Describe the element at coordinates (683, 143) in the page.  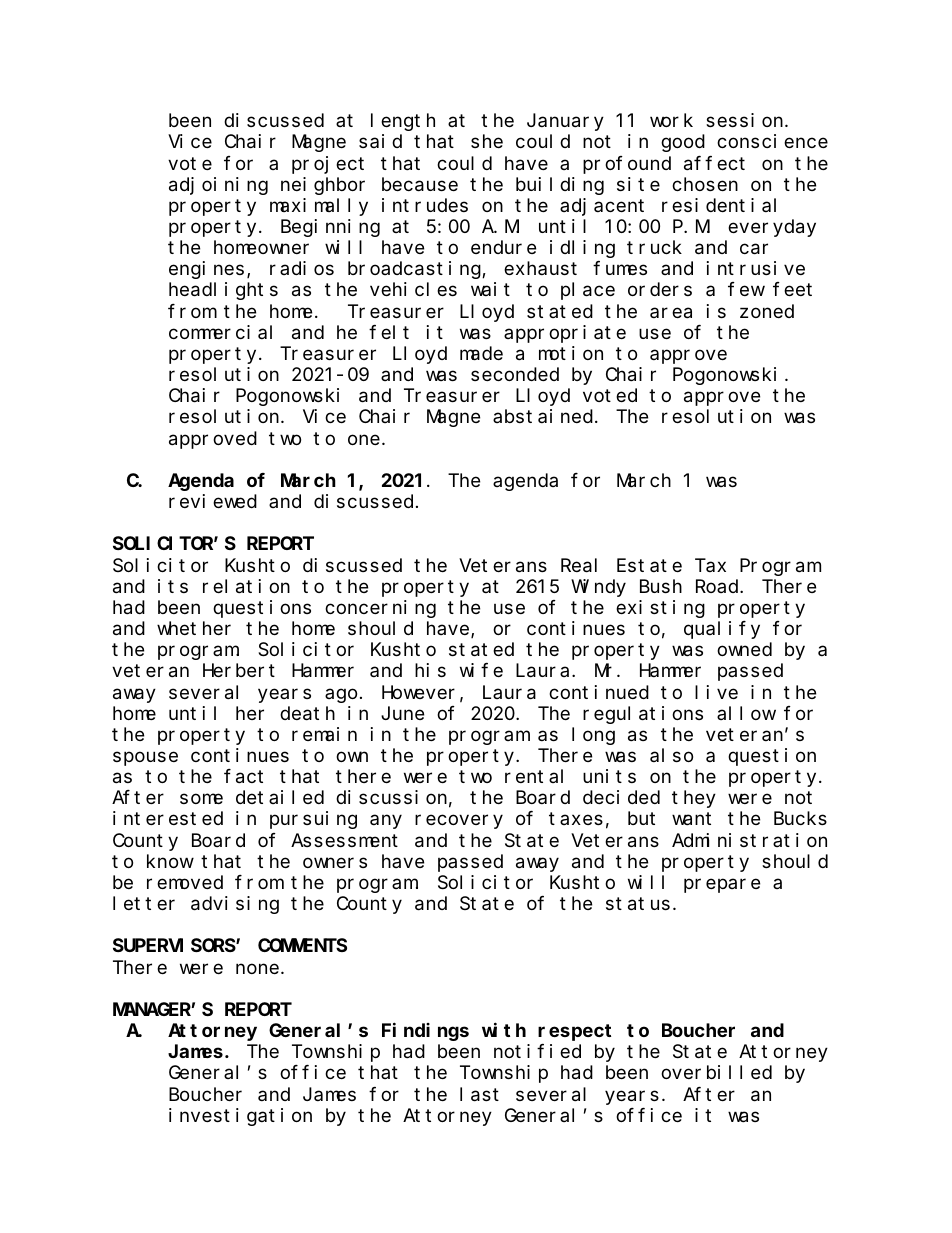
I see `good` at that location.
